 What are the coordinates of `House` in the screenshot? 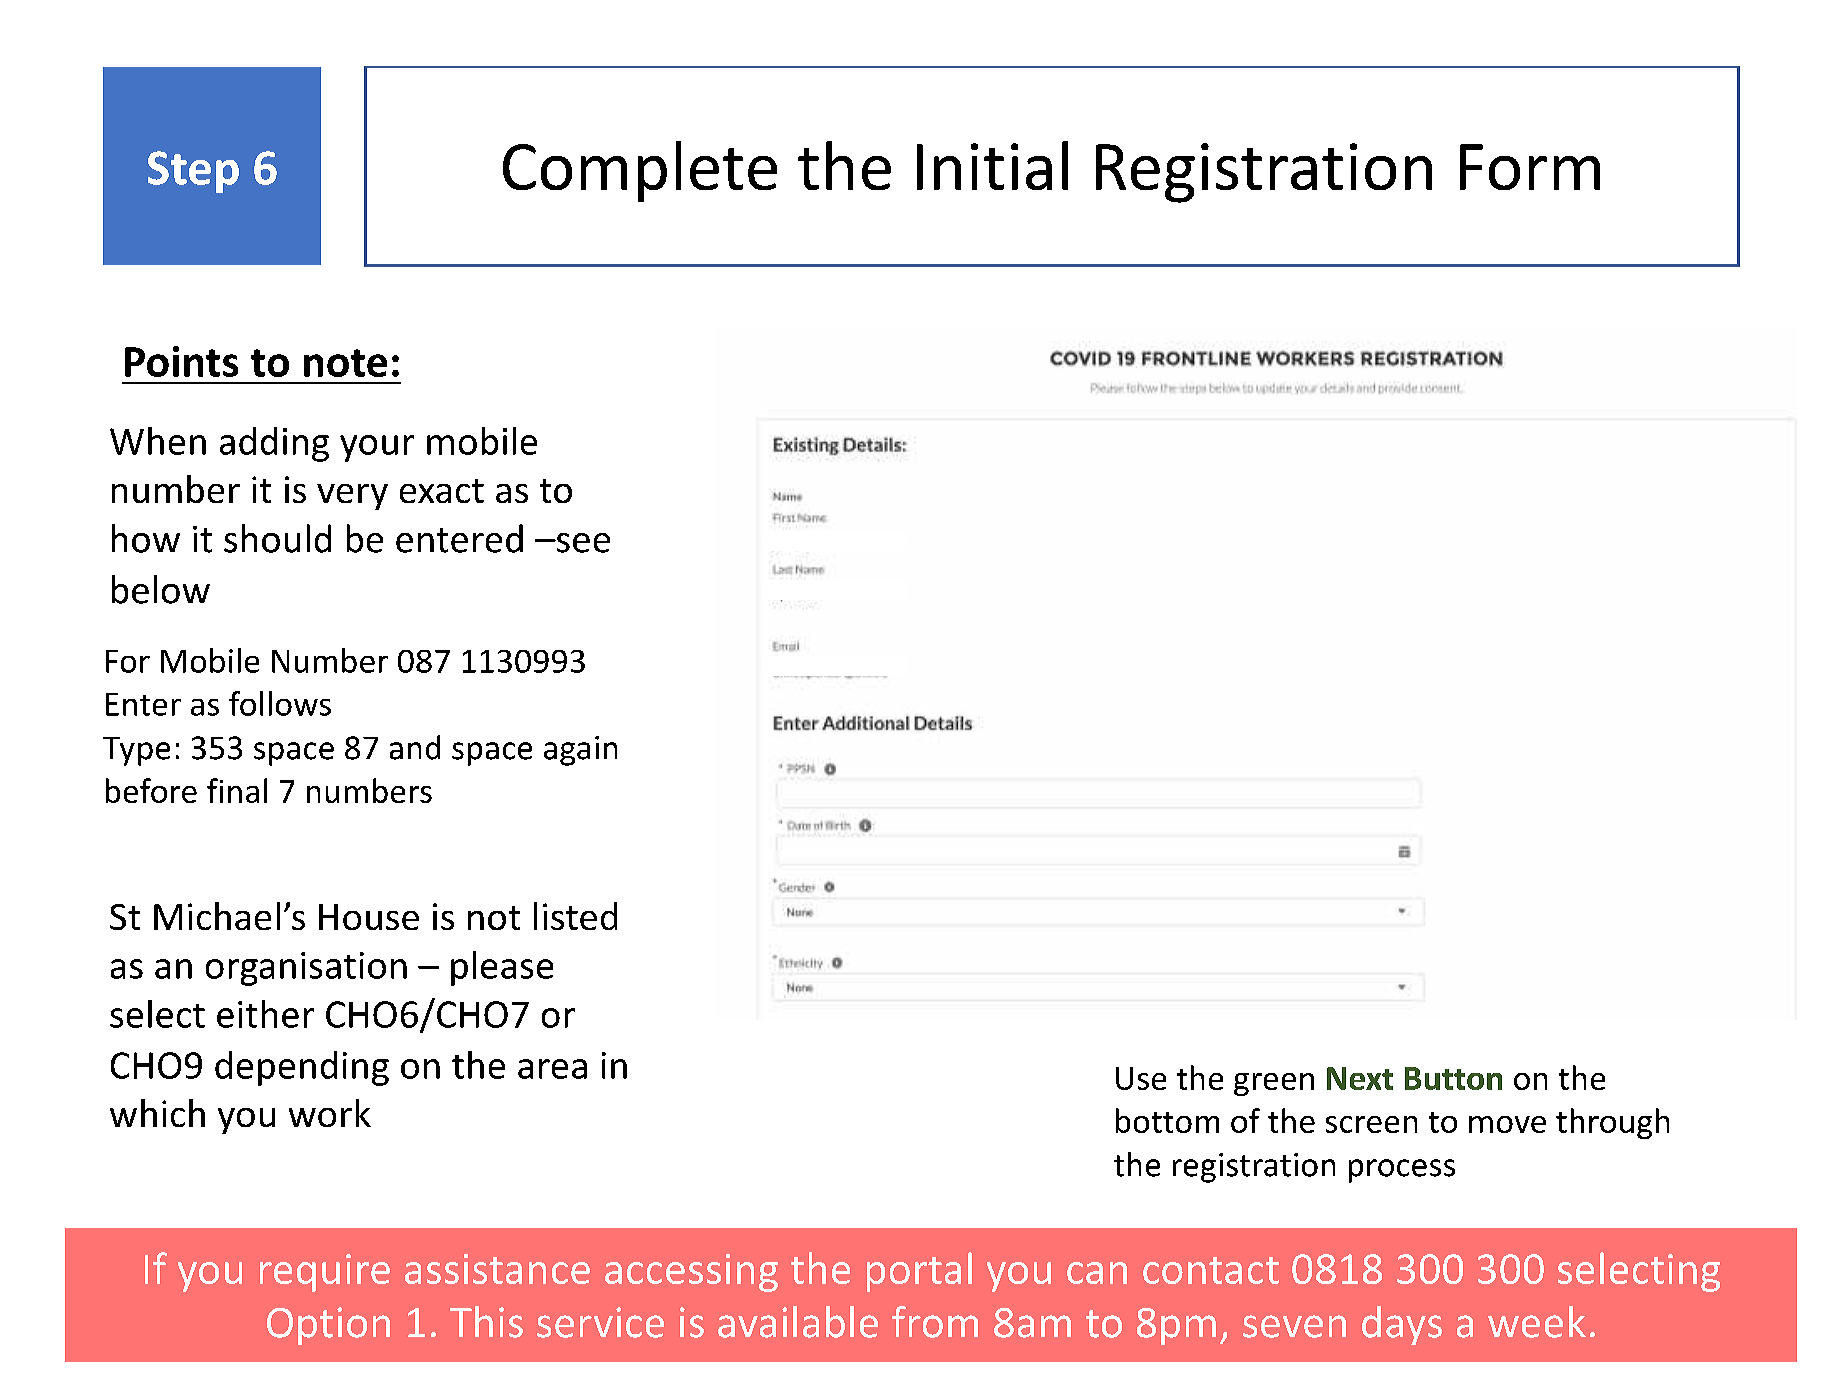 It's located at (369, 917).
